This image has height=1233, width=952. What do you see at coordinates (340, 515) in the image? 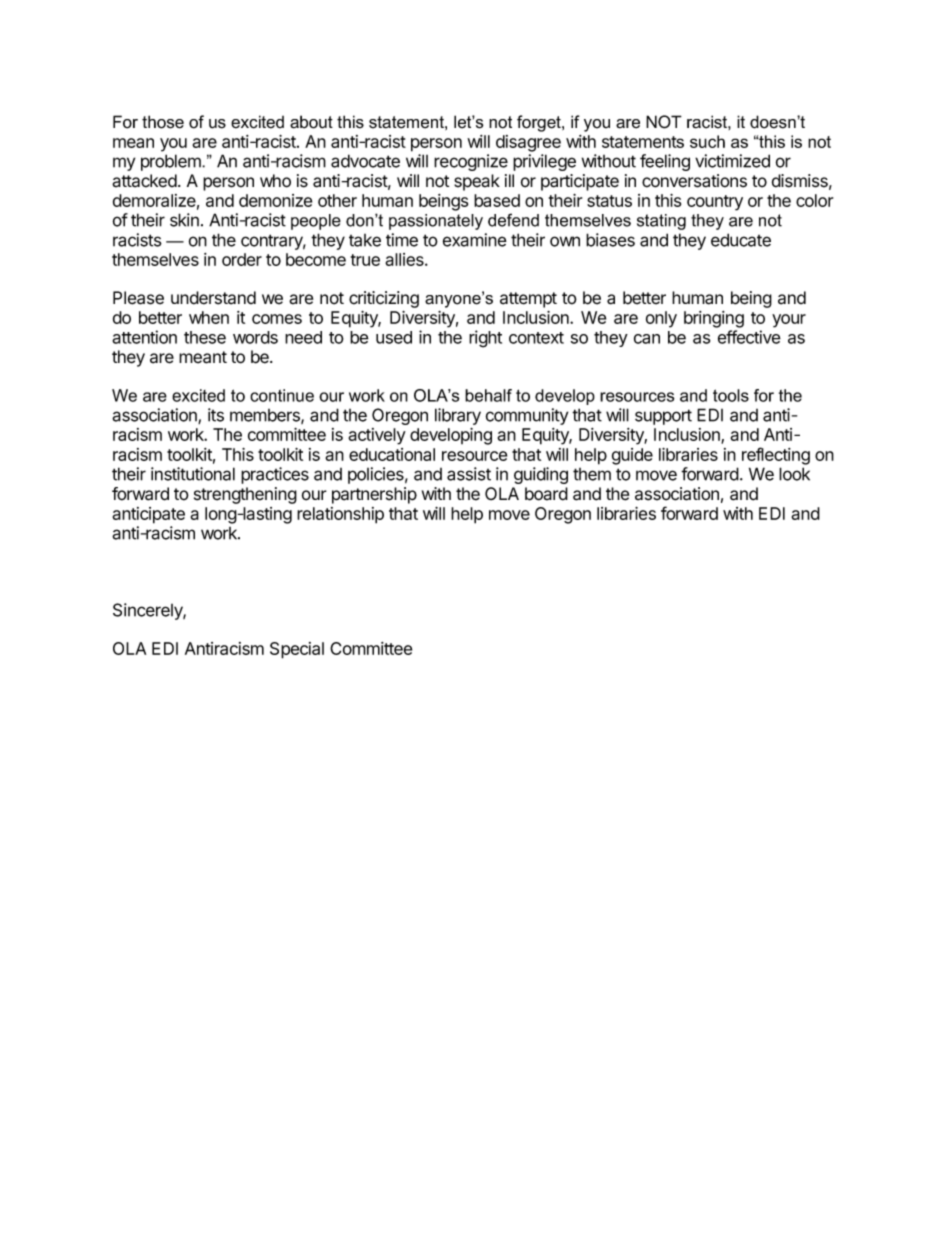
I see `relationship` at bounding box center [340, 515].
